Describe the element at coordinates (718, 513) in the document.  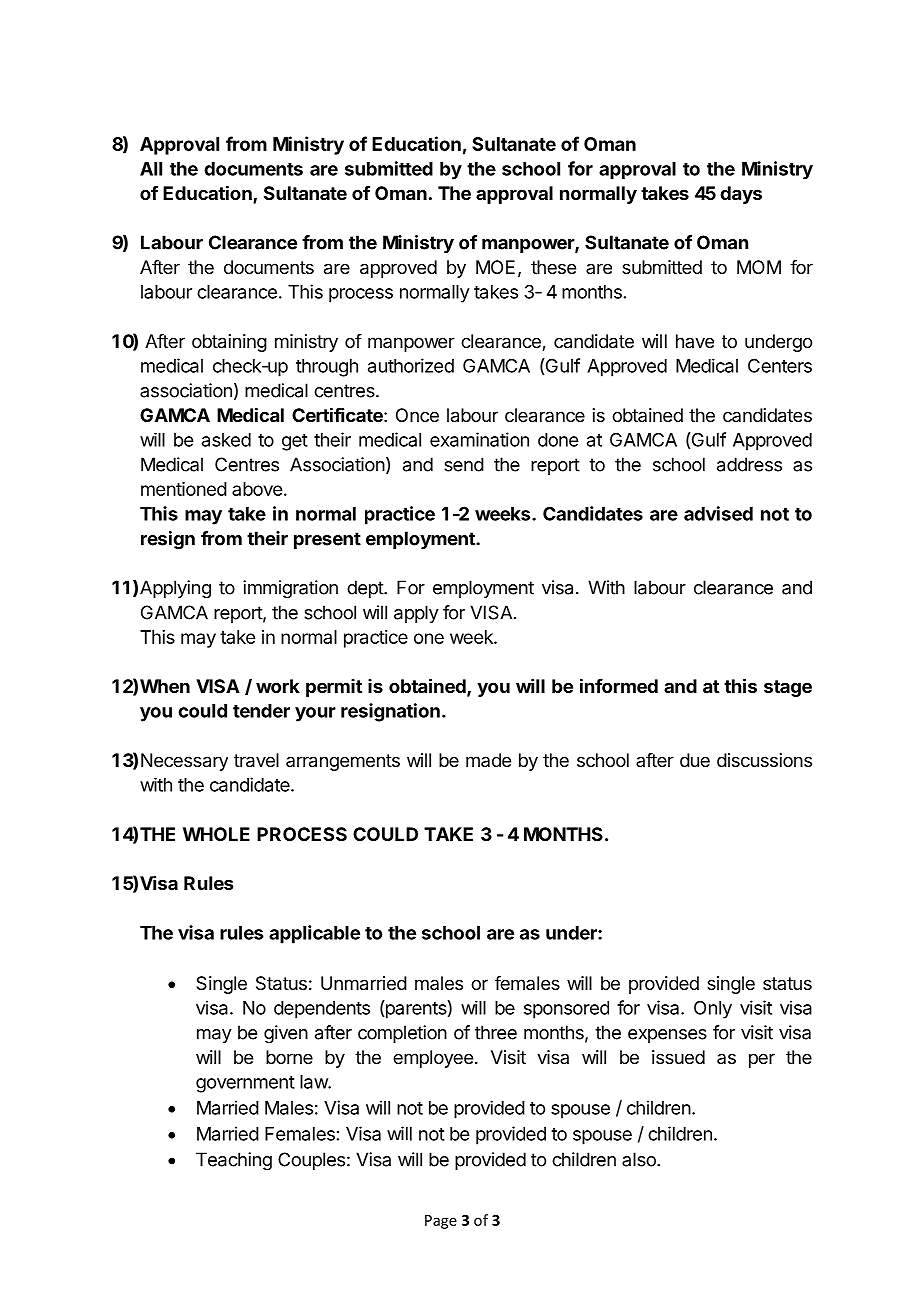
I see `advised` at that location.
